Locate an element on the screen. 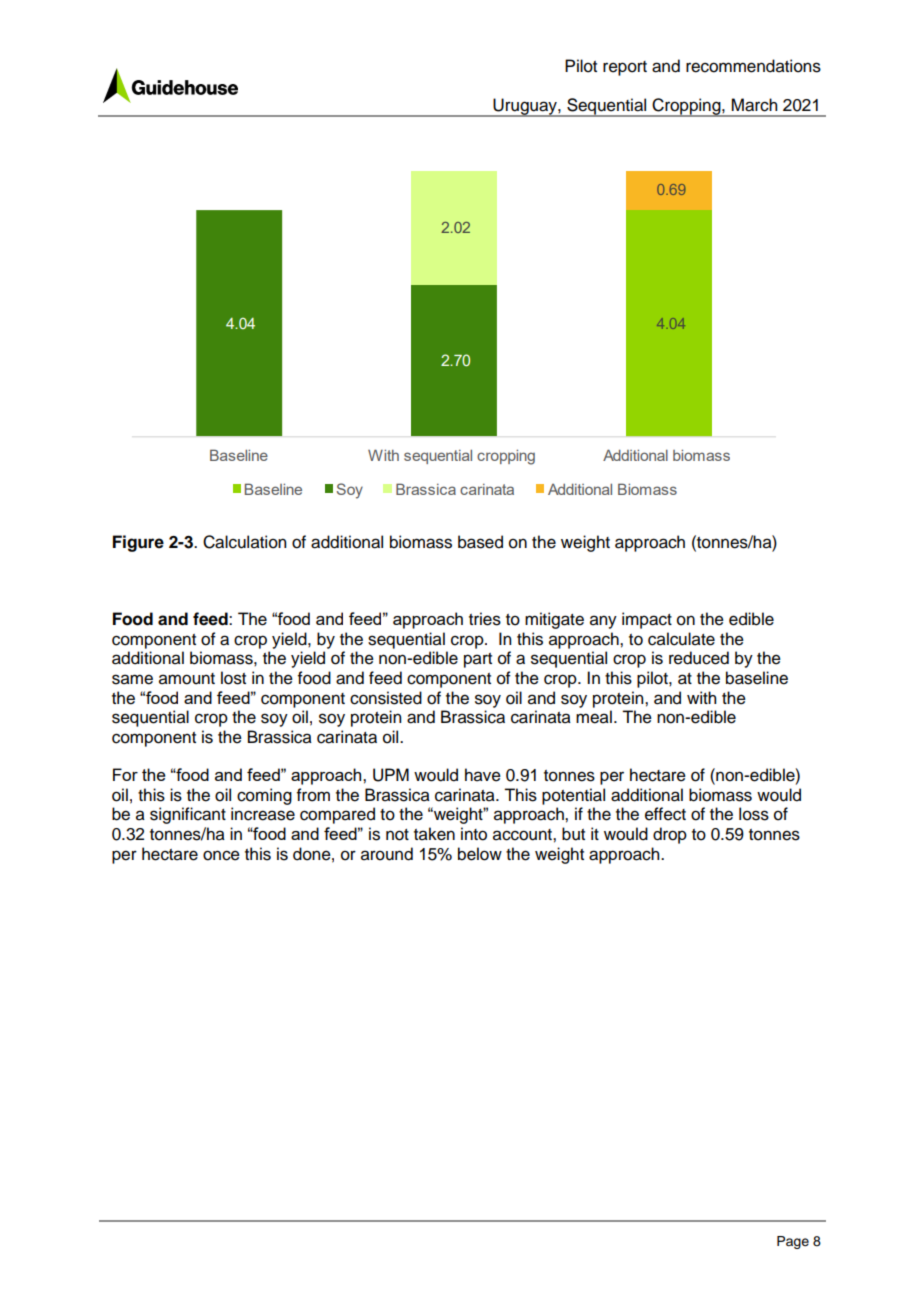 Image resolution: width=924 pixels, height=1308 pixels. around is located at coordinates (387, 854).
